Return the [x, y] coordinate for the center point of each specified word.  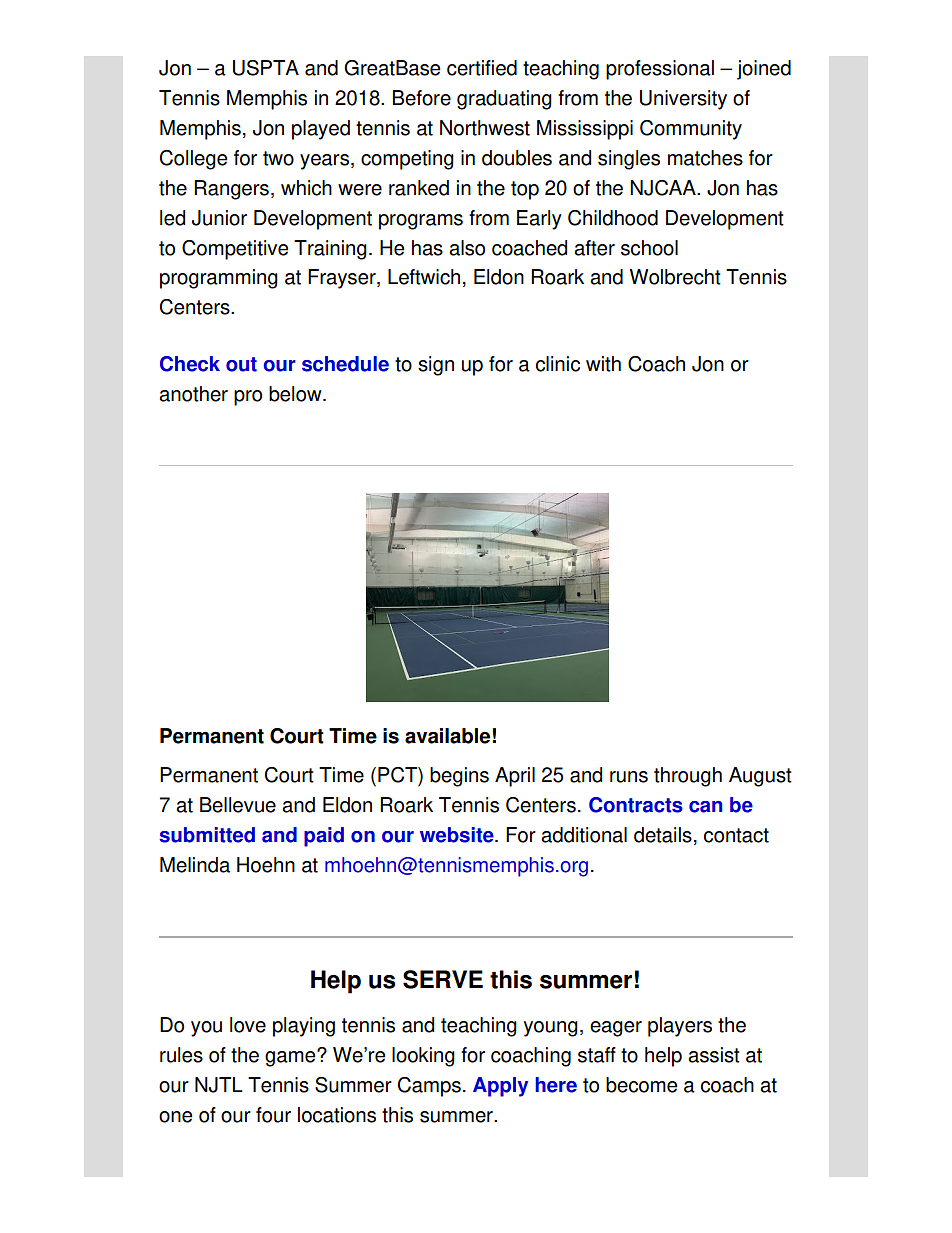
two [278, 158]
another [193, 394]
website [458, 835]
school [649, 248]
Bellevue [238, 805]
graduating [504, 100]
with [603, 364]
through [688, 777]
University [683, 100]
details [663, 835]
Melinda [195, 865]
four [273, 1115]
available [447, 736]
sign [436, 366]
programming [219, 279]
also [467, 248]
